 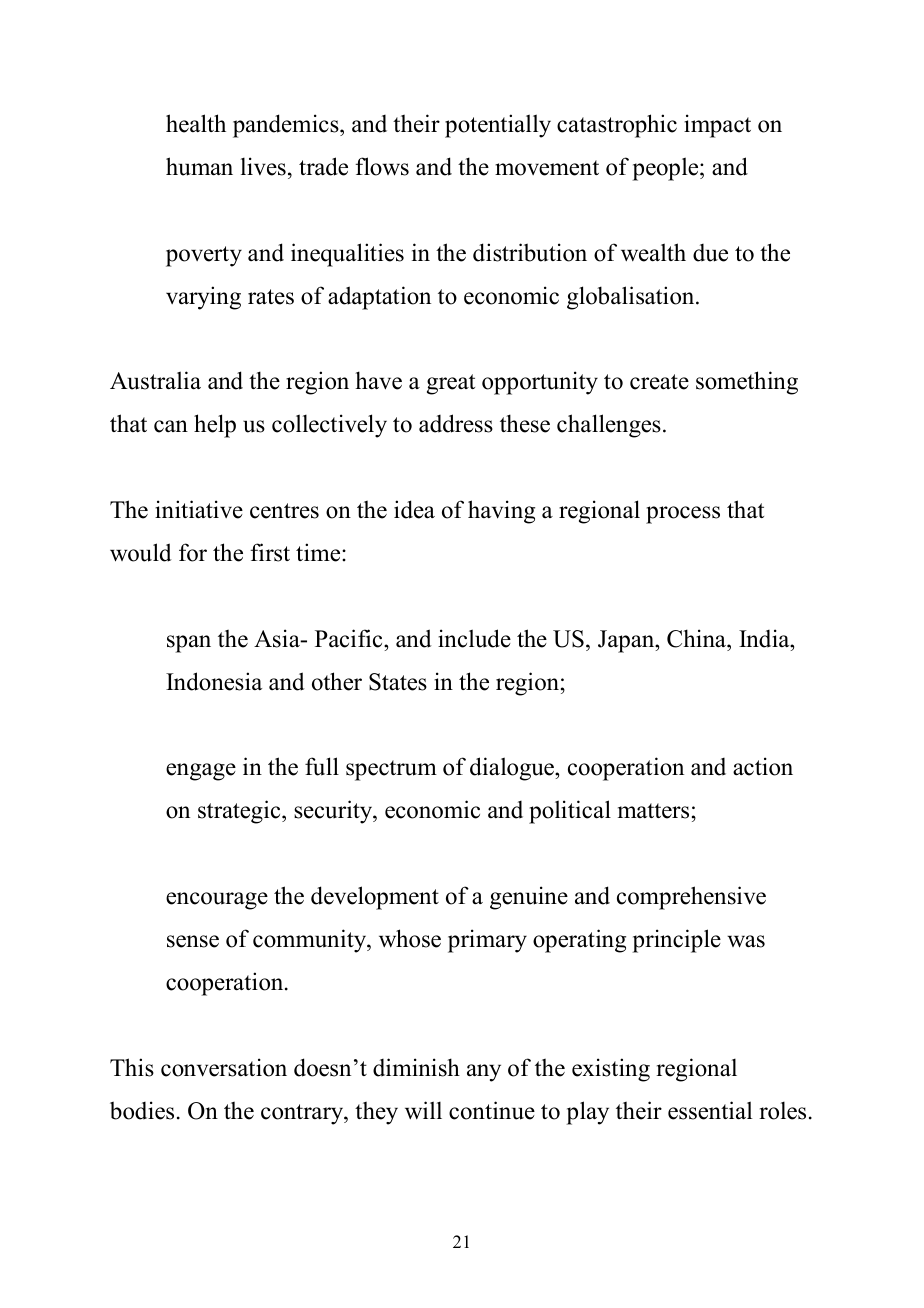 I want to click on process, so click(x=683, y=515).
